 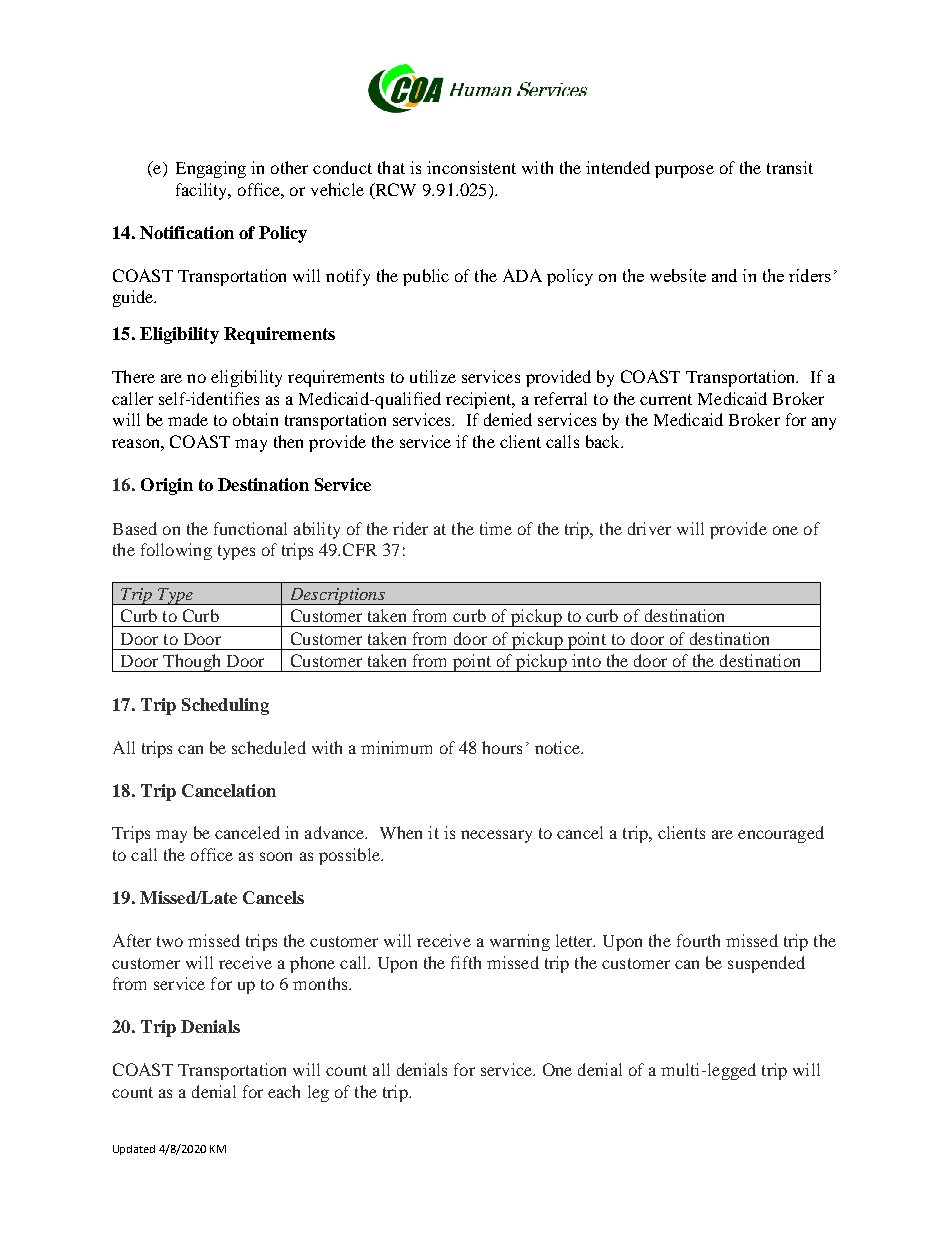 I want to click on each, so click(x=284, y=1091).
